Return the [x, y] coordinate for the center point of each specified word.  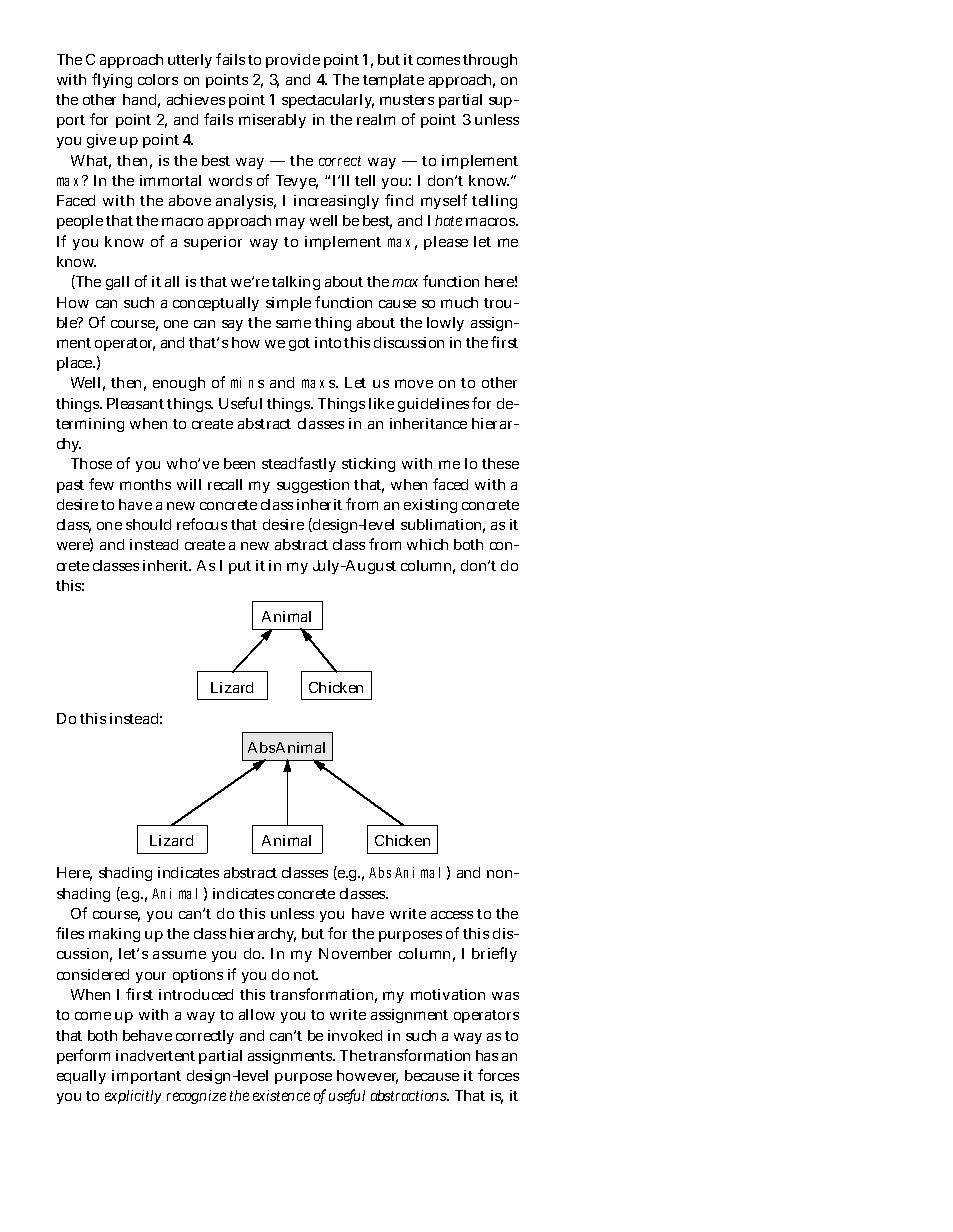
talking [296, 283]
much [459, 302]
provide [293, 61]
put [240, 567]
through [490, 61]
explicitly [133, 1097]
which [427, 544]
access [452, 915]
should [148, 524]
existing [430, 506]
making [114, 935]
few [101, 484]
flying [112, 80]
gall [117, 283]
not [306, 975]
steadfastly [299, 464]
